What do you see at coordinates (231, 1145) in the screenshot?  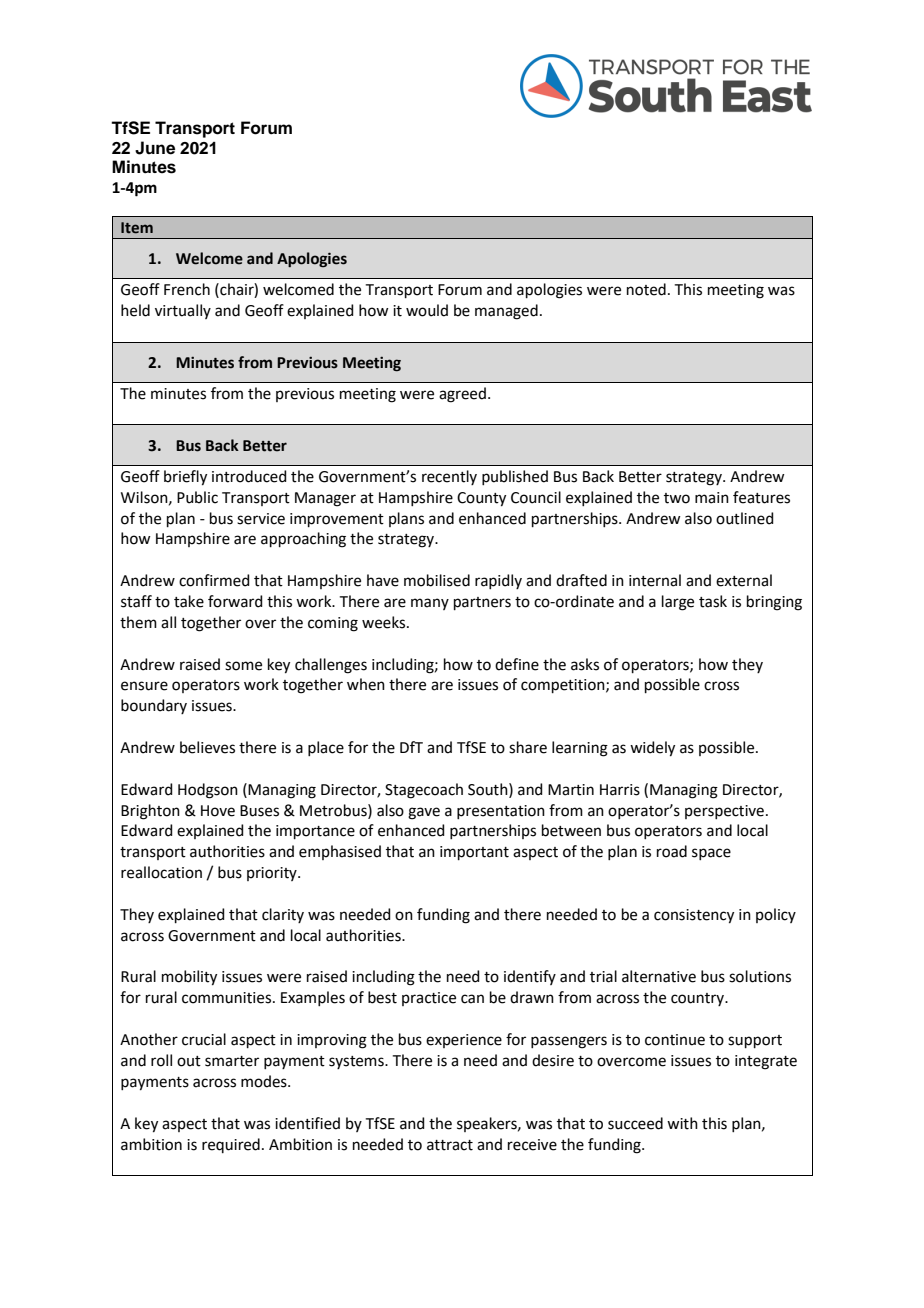 I see `required` at bounding box center [231, 1145].
